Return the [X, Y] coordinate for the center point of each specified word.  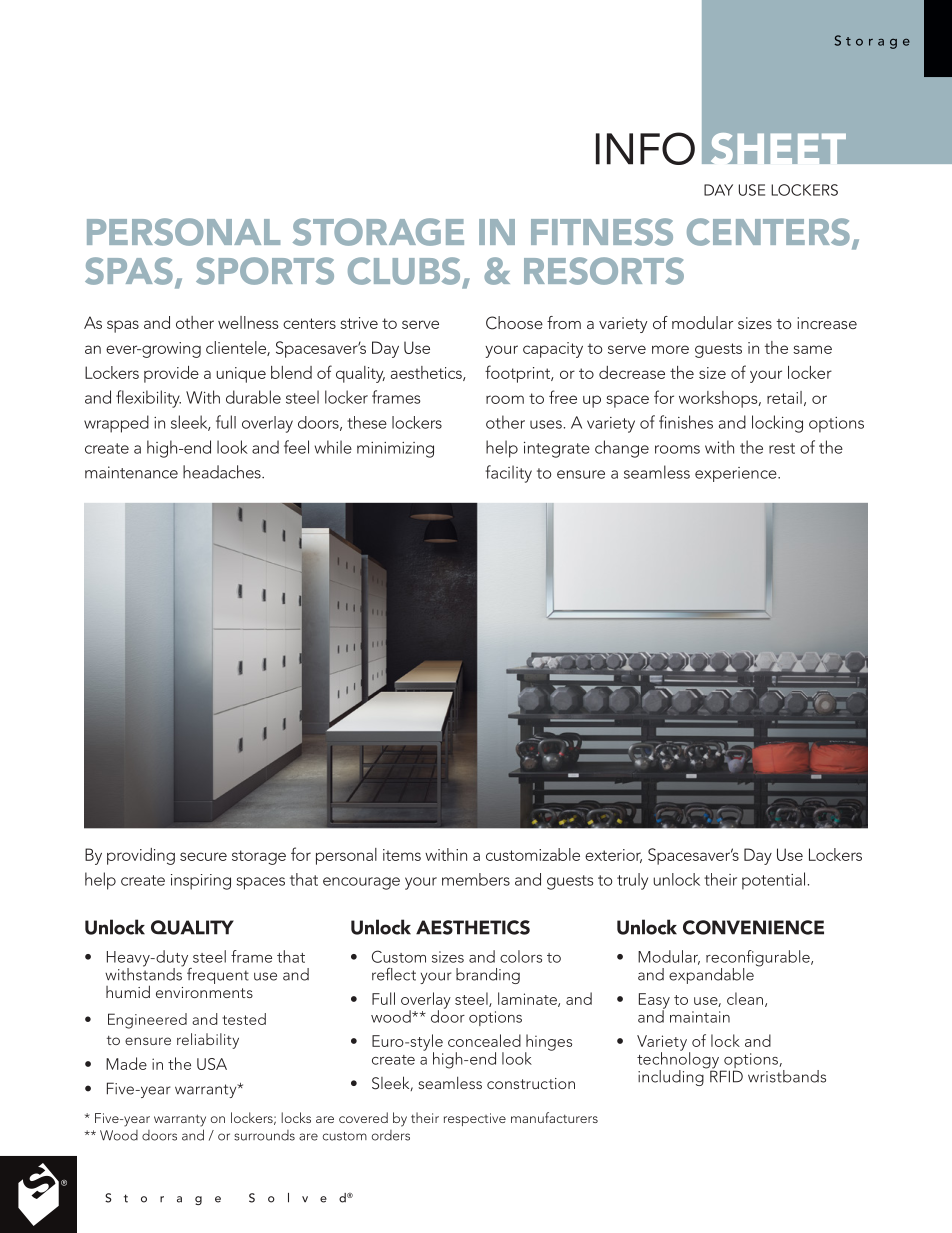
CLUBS [404, 271]
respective [475, 1119]
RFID [726, 1075]
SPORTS [265, 271]
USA [212, 1064]
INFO [645, 148]
